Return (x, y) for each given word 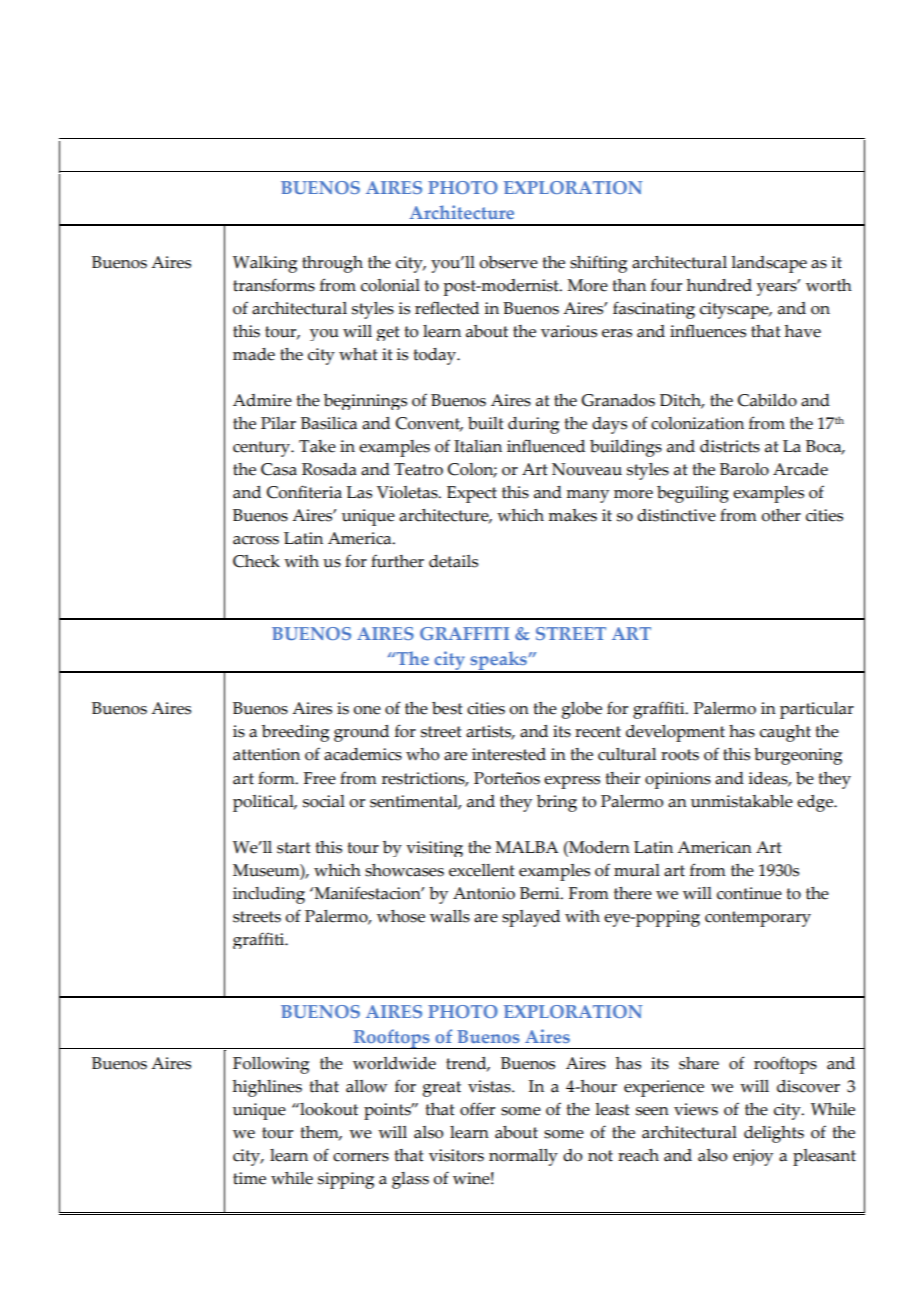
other (781, 515)
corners (361, 1157)
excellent (482, 870)
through (332, 264)
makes (572, 515)
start (294, 848)
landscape (769, 264)
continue (749, 893)
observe (508, 262)
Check (256, 561)
